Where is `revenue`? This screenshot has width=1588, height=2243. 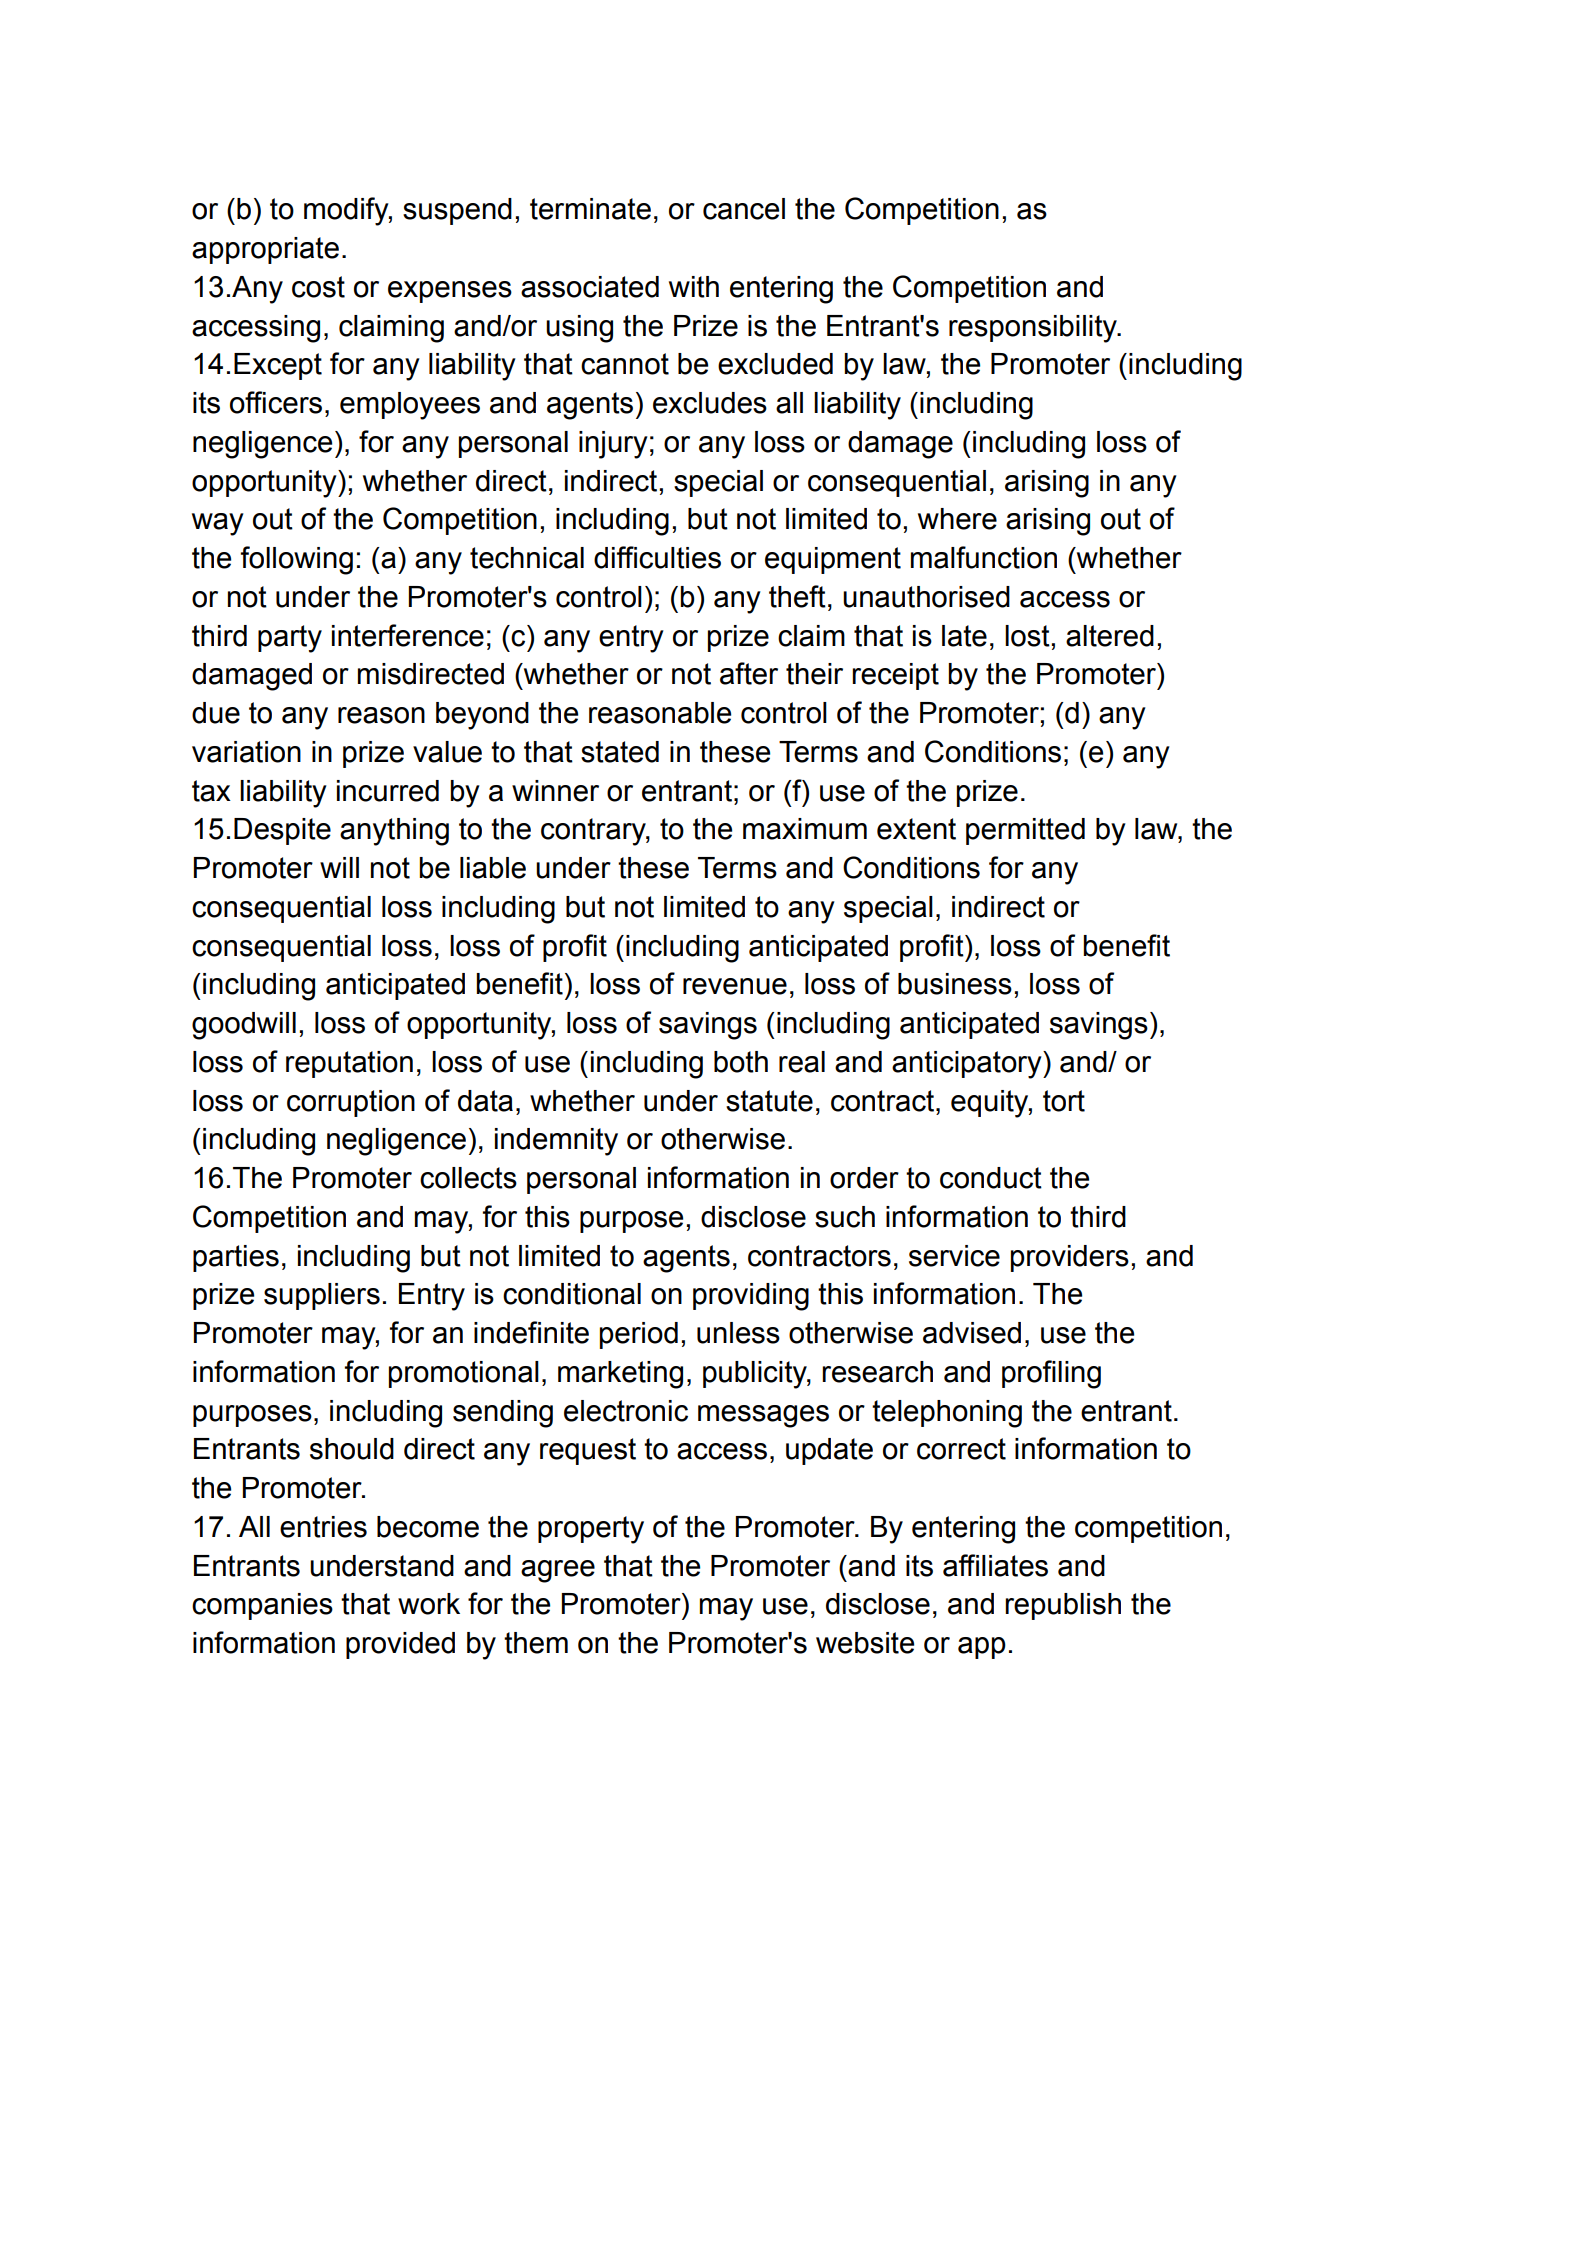 revenue is located at coordinates (735, 986).
